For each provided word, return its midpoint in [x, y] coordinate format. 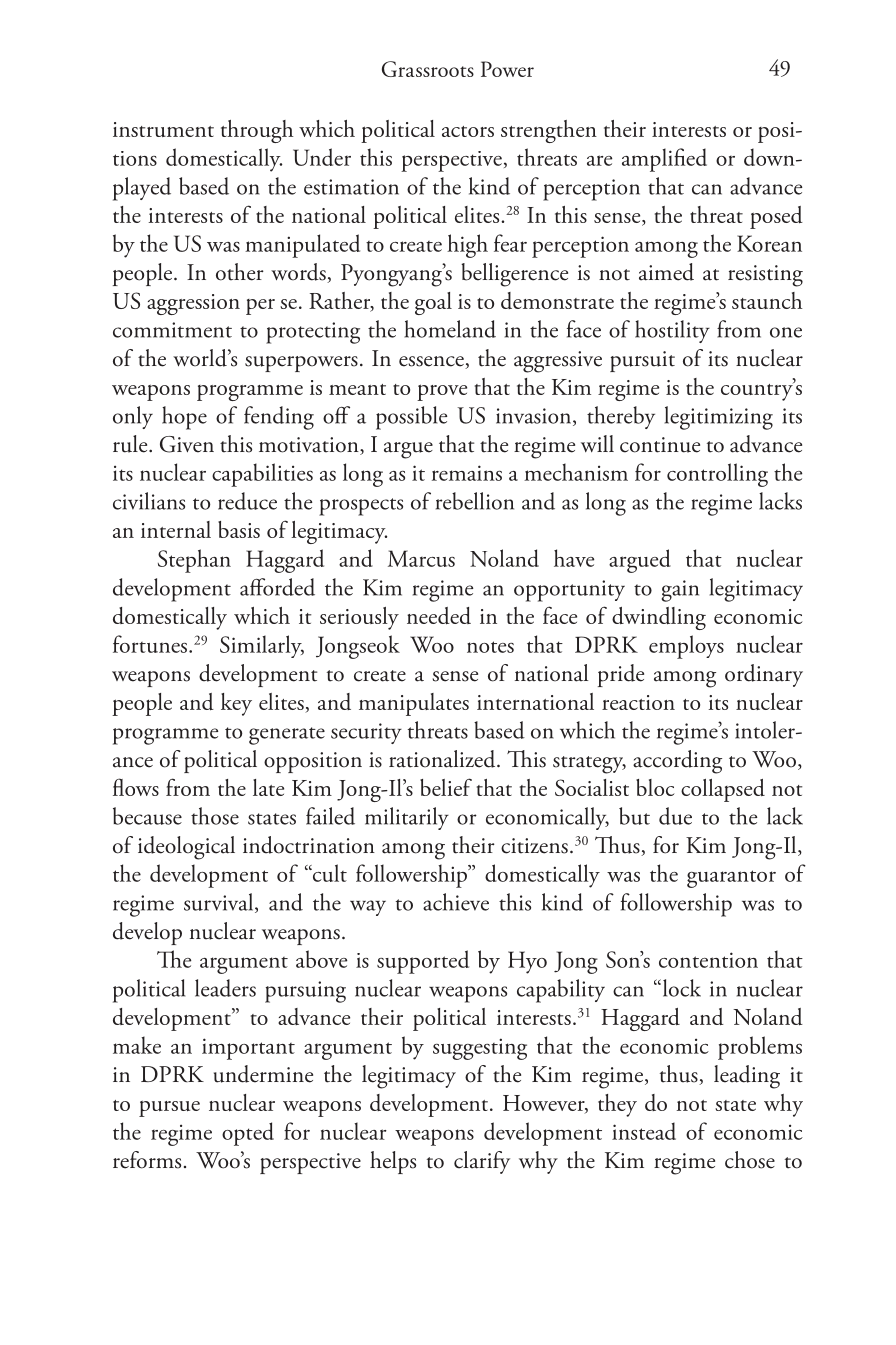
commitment [172, 330]
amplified [664, 160]
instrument [163, 129]
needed [439, 615]
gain [680, 591]
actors [468, 131]
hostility [672, 331]
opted [248, 1134]
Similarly [262, 646]
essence [432, 362]
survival [220, 903]
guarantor [731, 879]
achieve [456, 902]
